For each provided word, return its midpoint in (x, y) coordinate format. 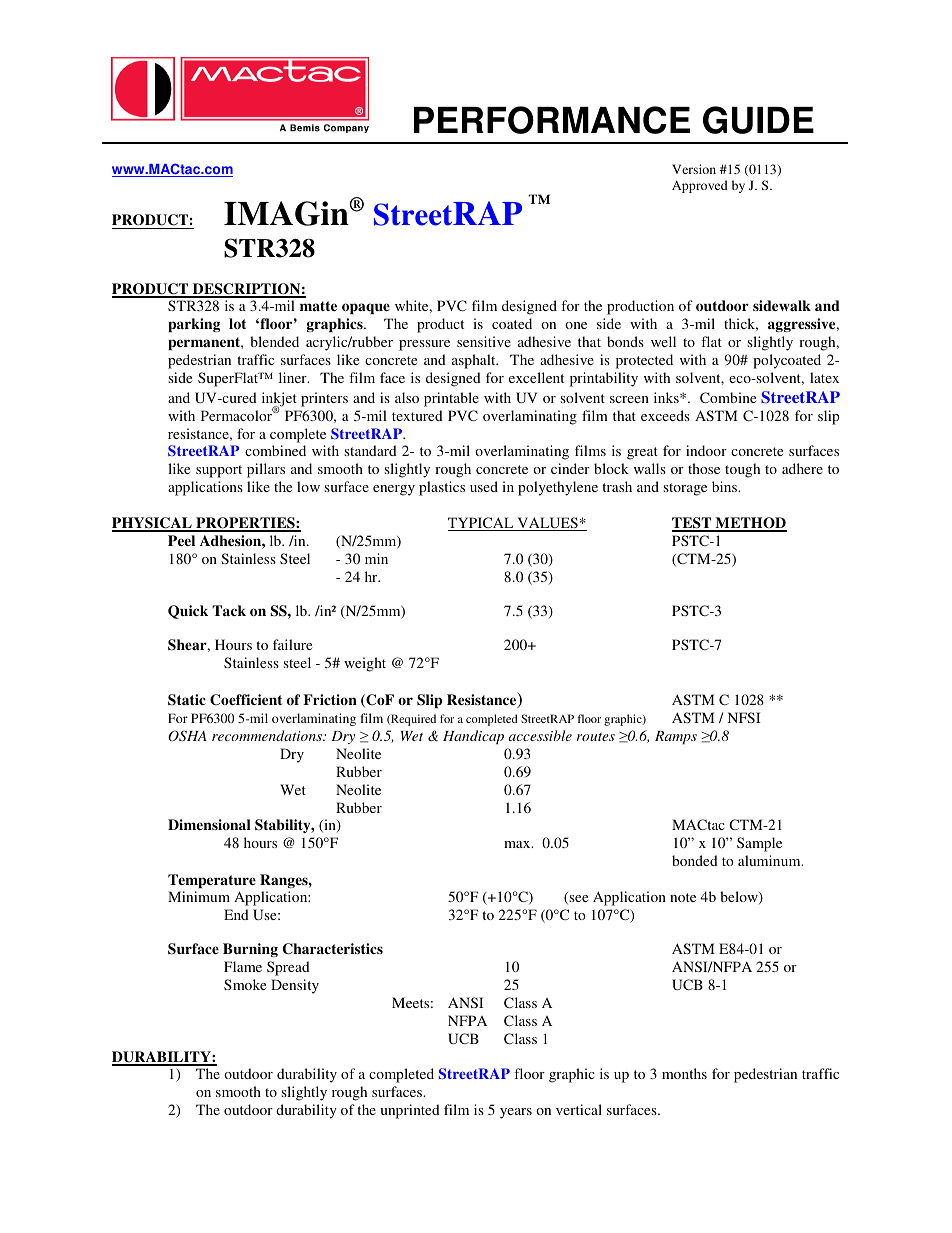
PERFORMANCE (552, 120)
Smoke (245, 984)
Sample (759, 844)
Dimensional (209, 824)
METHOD (750, 524)
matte (318, 306)
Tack (229, 610)
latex (824, 377)
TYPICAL (482, 524)
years (516, 1113)
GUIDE (758, 120)
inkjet (279, 400)
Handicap (473, 737)
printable (451, 399)
